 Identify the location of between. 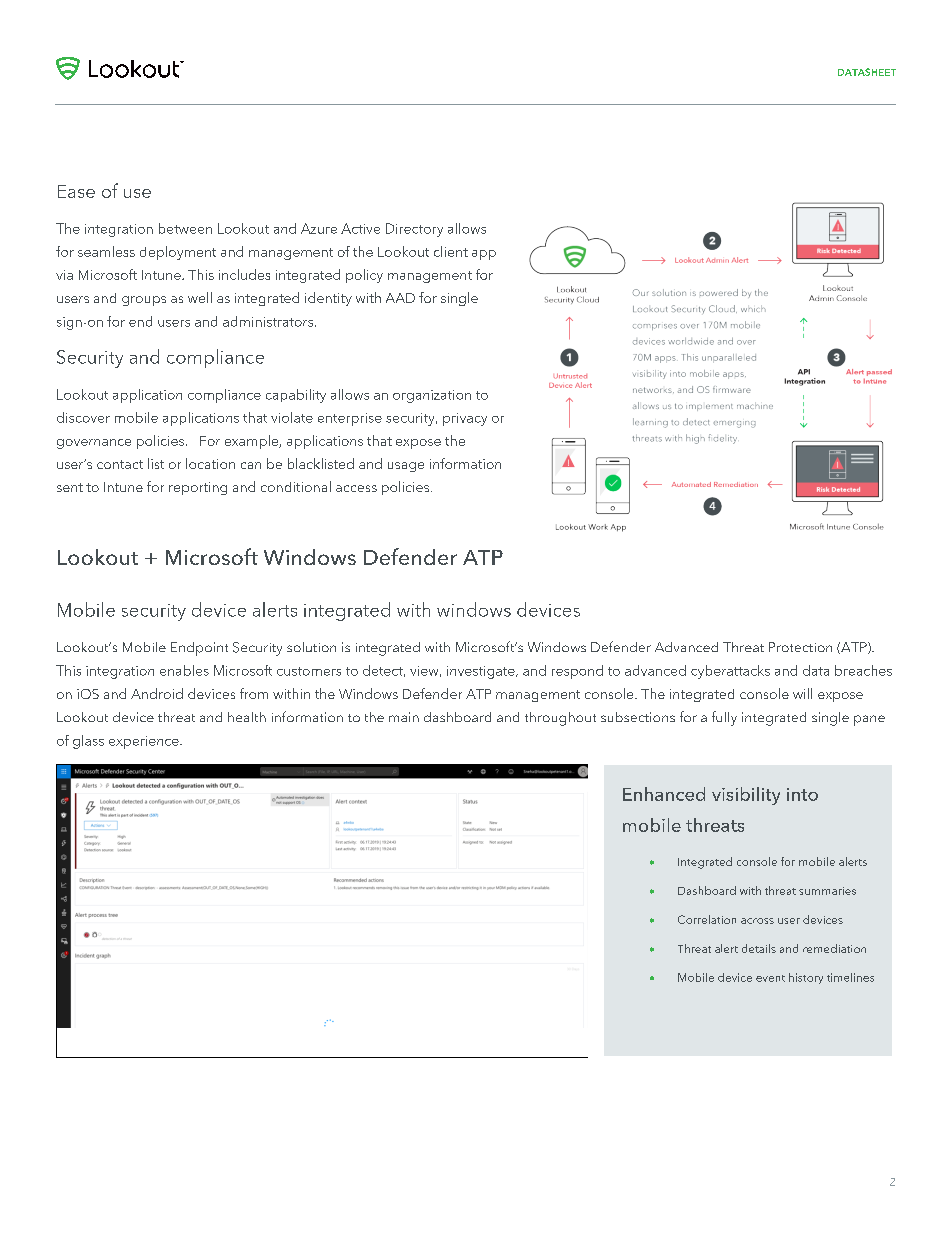
(185, 228).
